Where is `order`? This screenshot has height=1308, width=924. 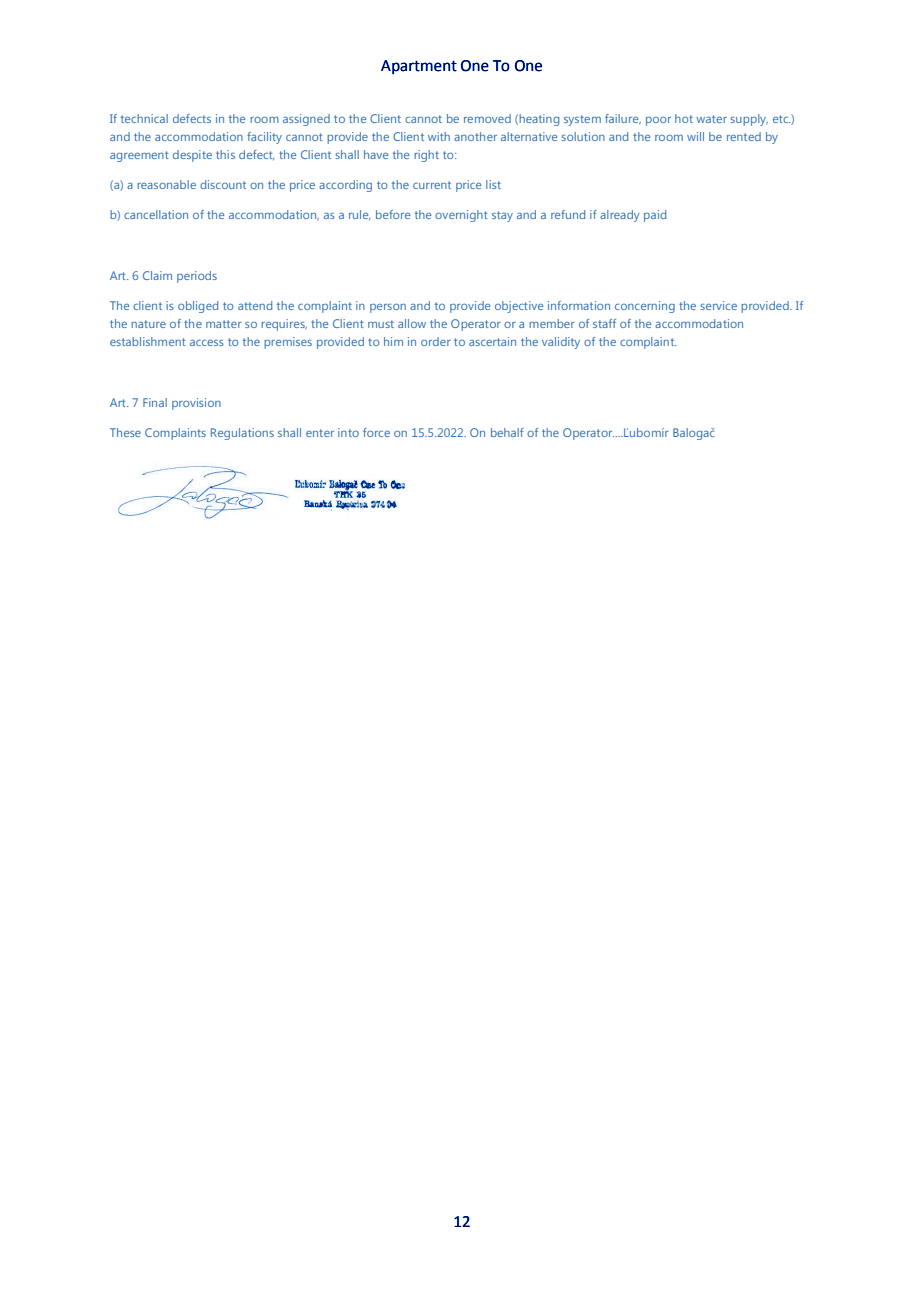
order is located at coordinates (436, 341).
